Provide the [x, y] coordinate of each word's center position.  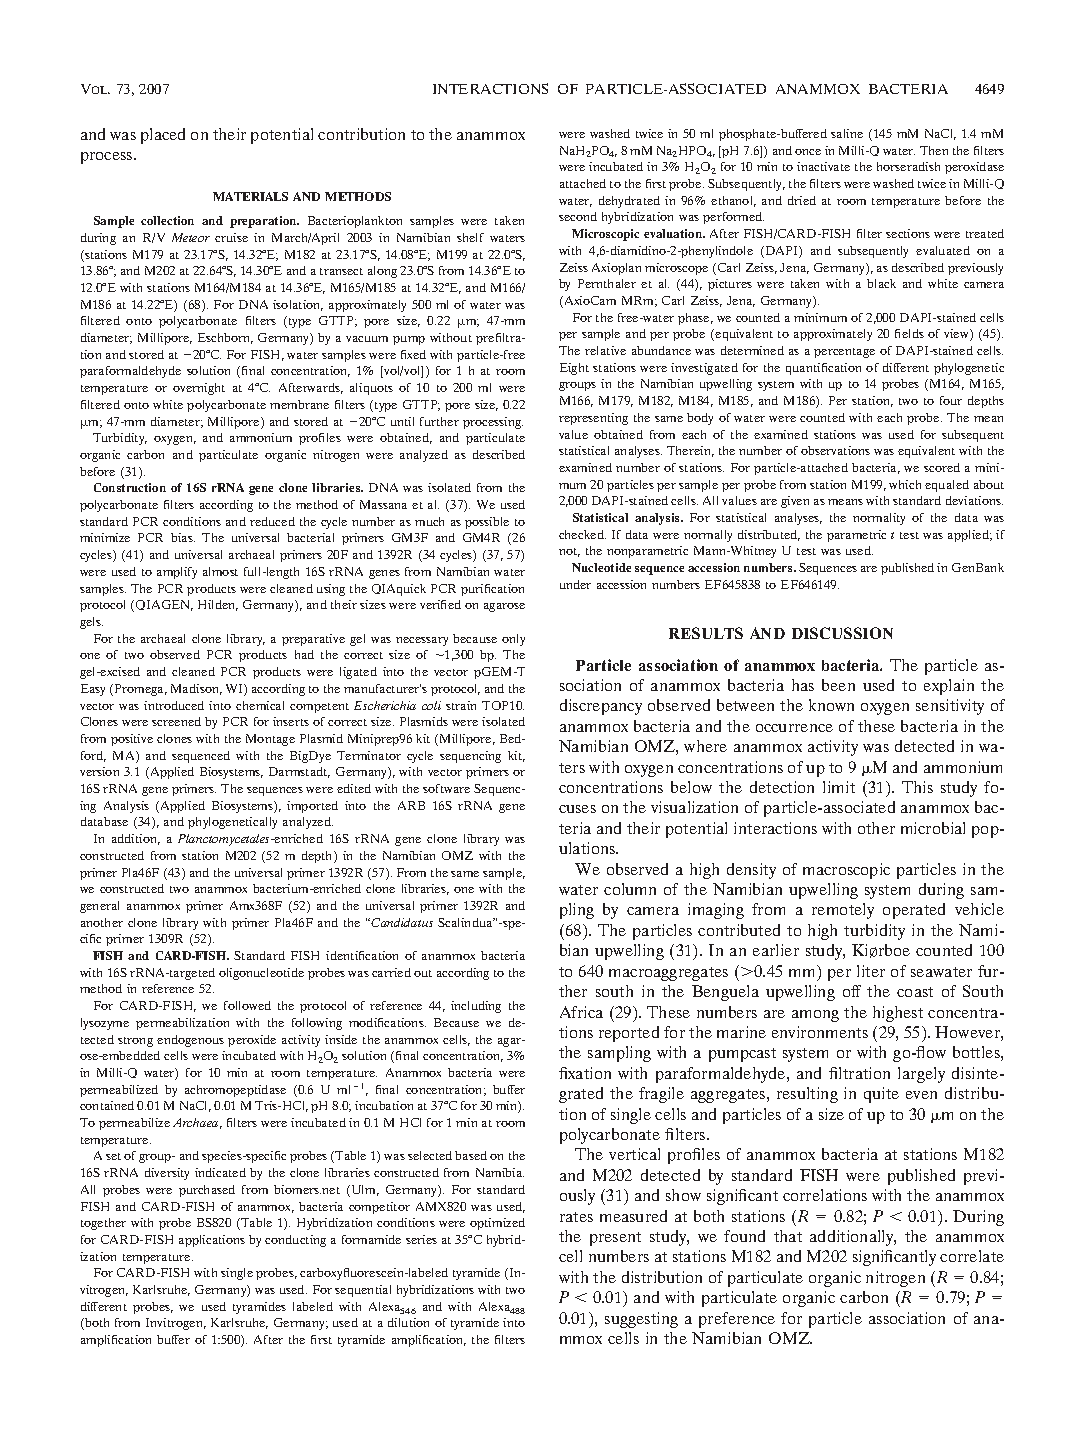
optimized [497, 1224]
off [852, 991]
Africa [581, 1012]
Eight [574, 369]
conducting [295, 1241]
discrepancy [601, 707]
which [905, 484]
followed [247, 1005]
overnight [199, 389]
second [578, 216]
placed [163, 136]
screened [176, 721]
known [831, 705]
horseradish [908, 166]
